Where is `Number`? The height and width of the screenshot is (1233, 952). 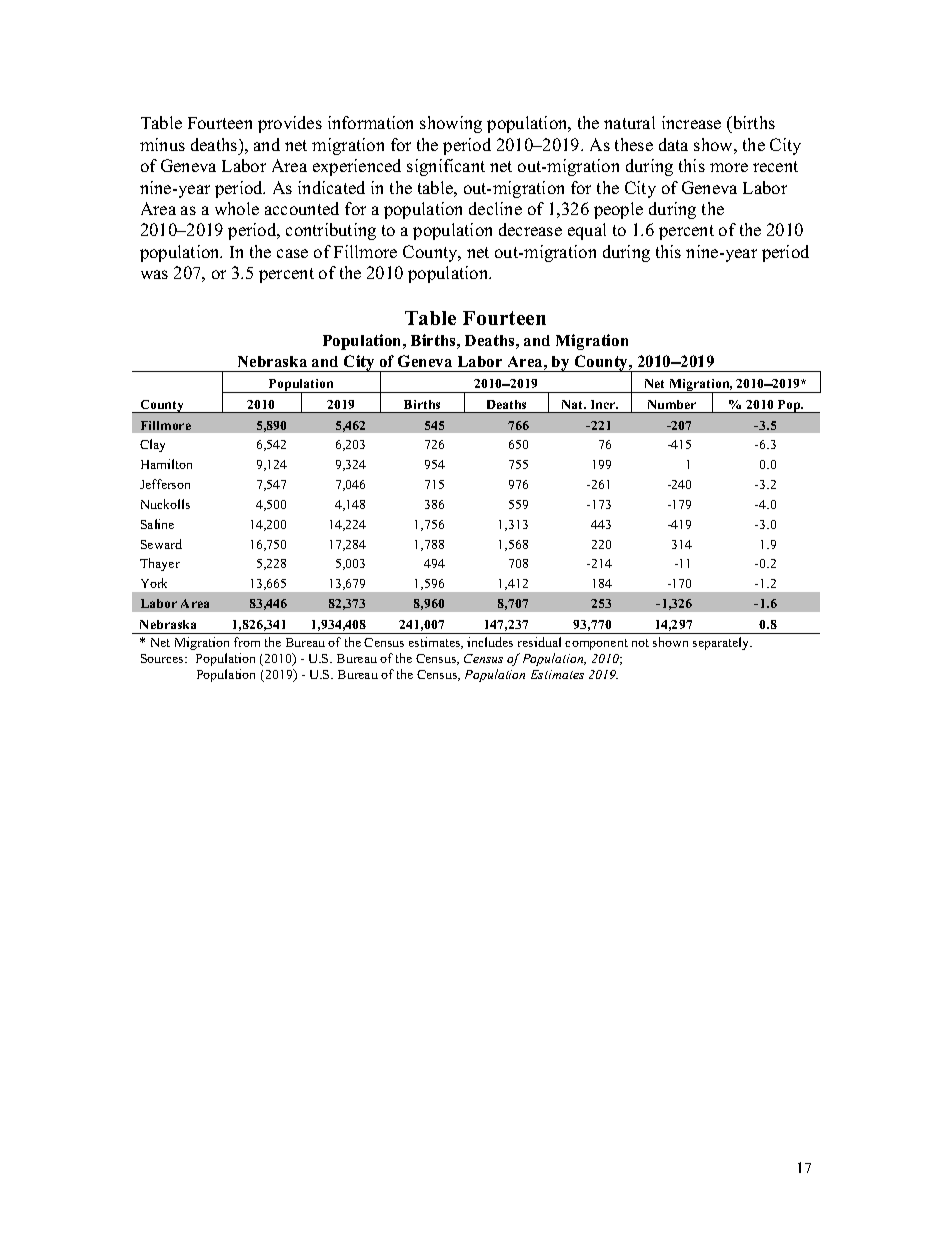
Number is located at coordinates (672, 404).
